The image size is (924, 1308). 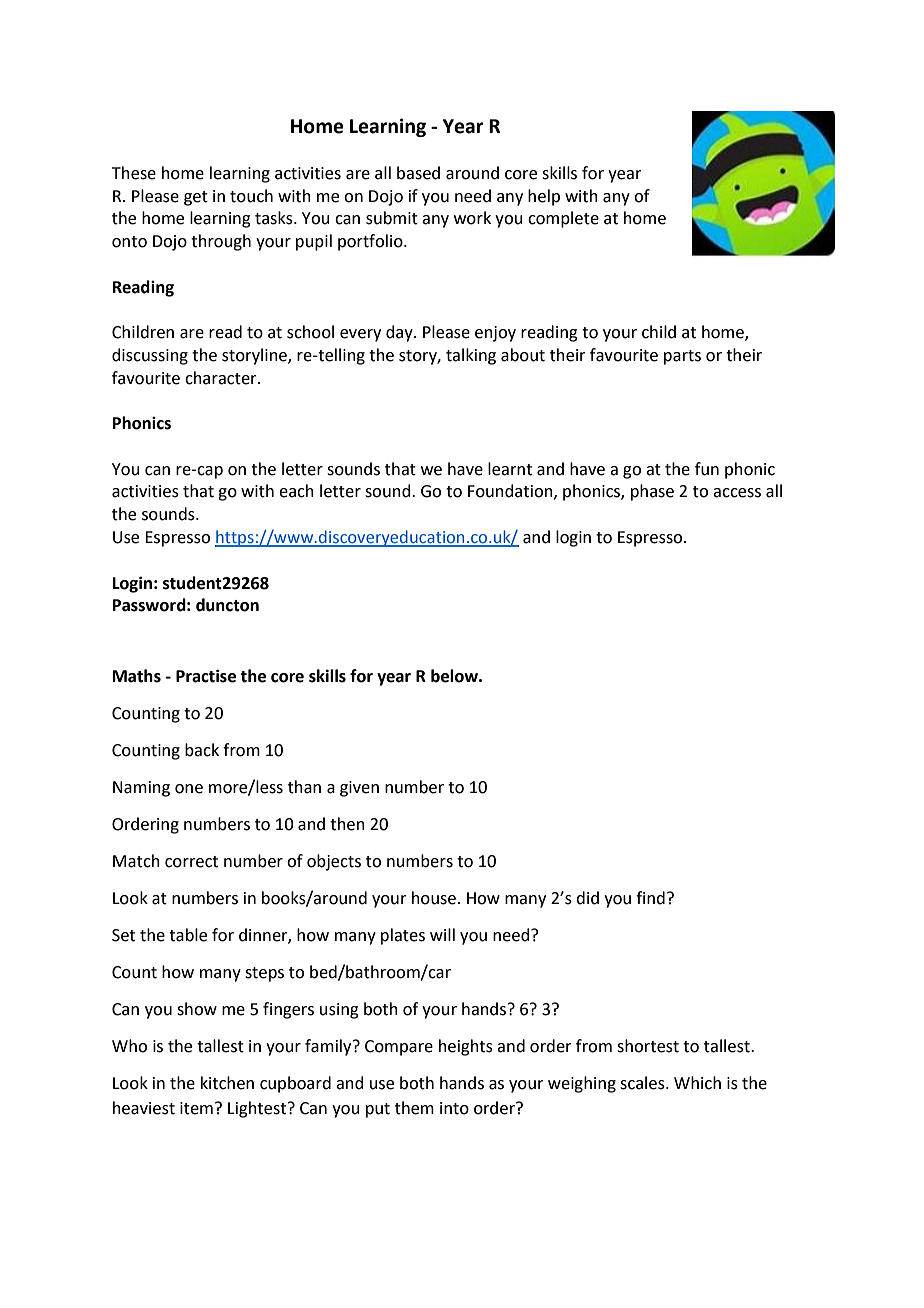 I want to click on complete, so click(x=563, y=219).
